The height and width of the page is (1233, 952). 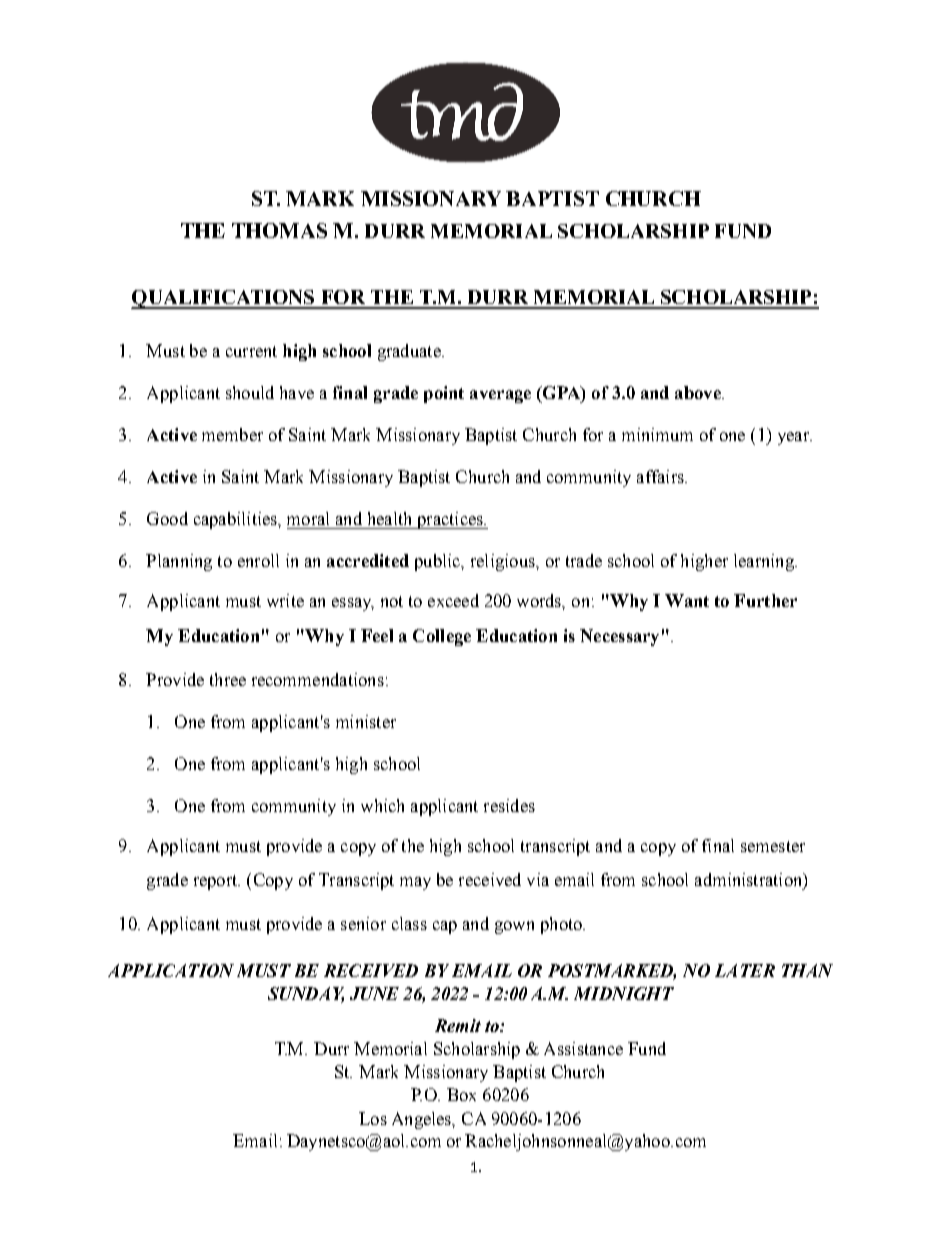 I want to click on which, so click(x=382, y=805).
